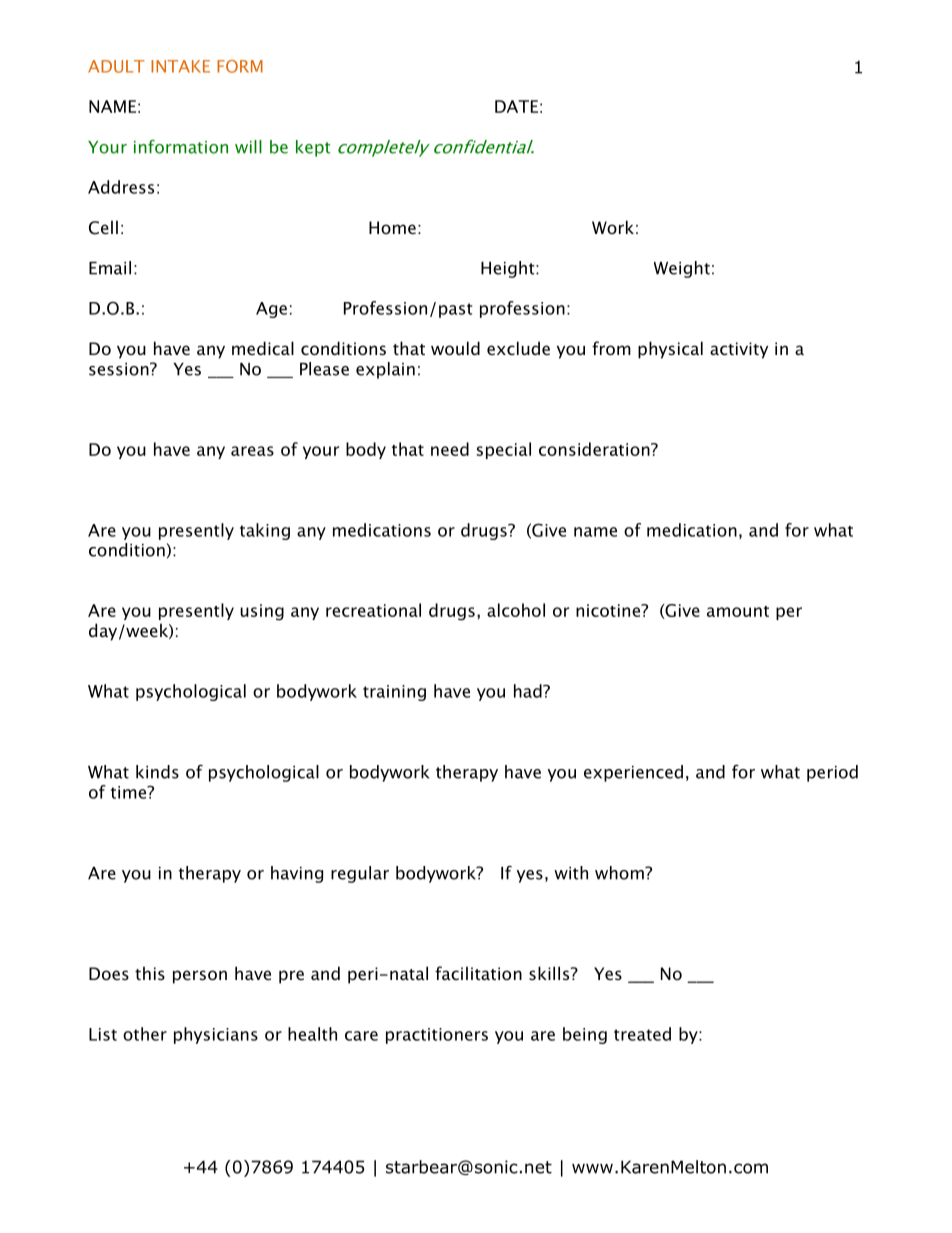  Describe the element at coordinates (609, 610) in the screenshot. I see `nicotine` at that location.
